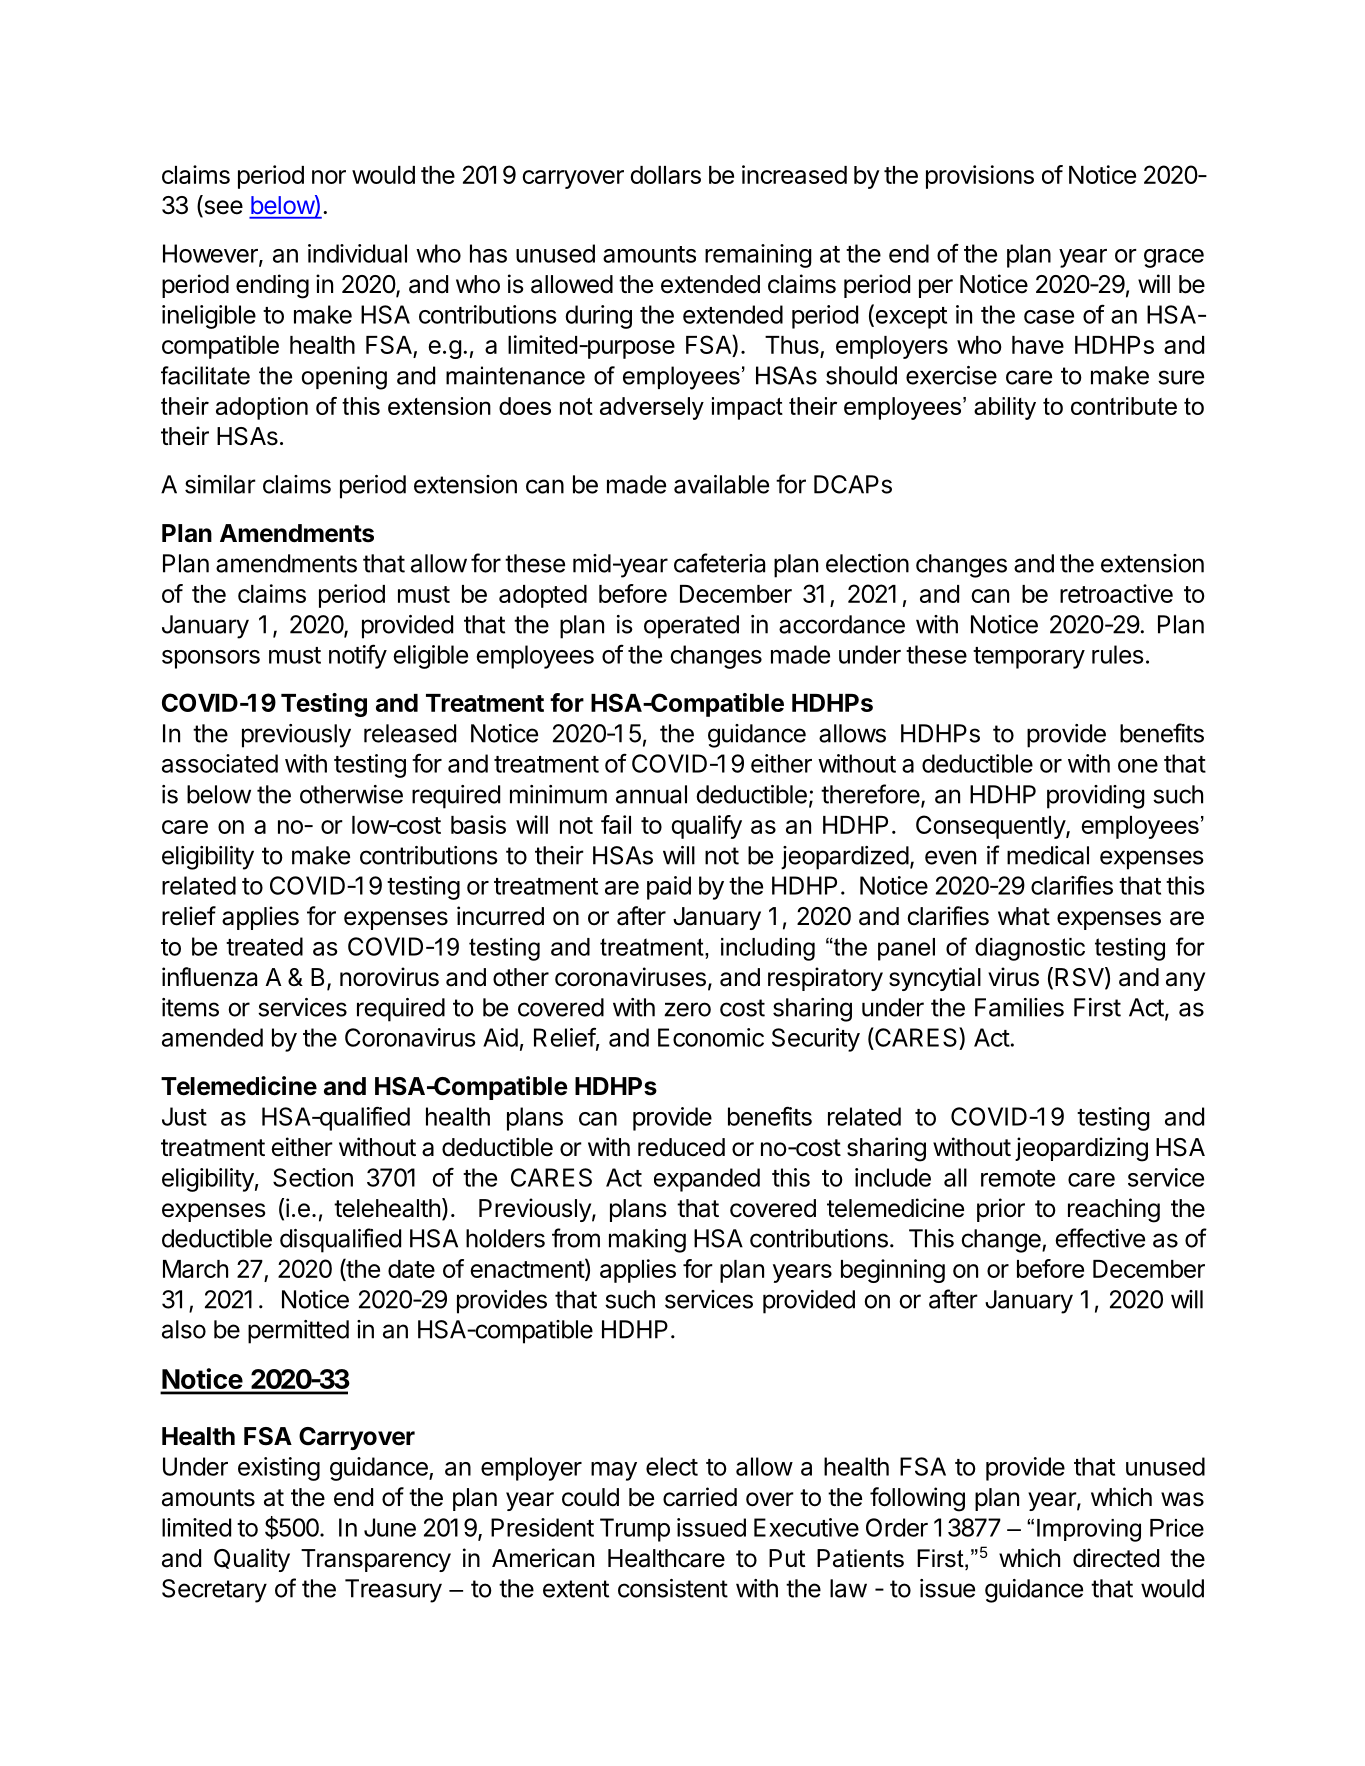 The height and width of the page is (1766, 1365). What do you see at coordinates (681, 1147) in the page?
I see `reduced` at bounding box center [681, 1147].
